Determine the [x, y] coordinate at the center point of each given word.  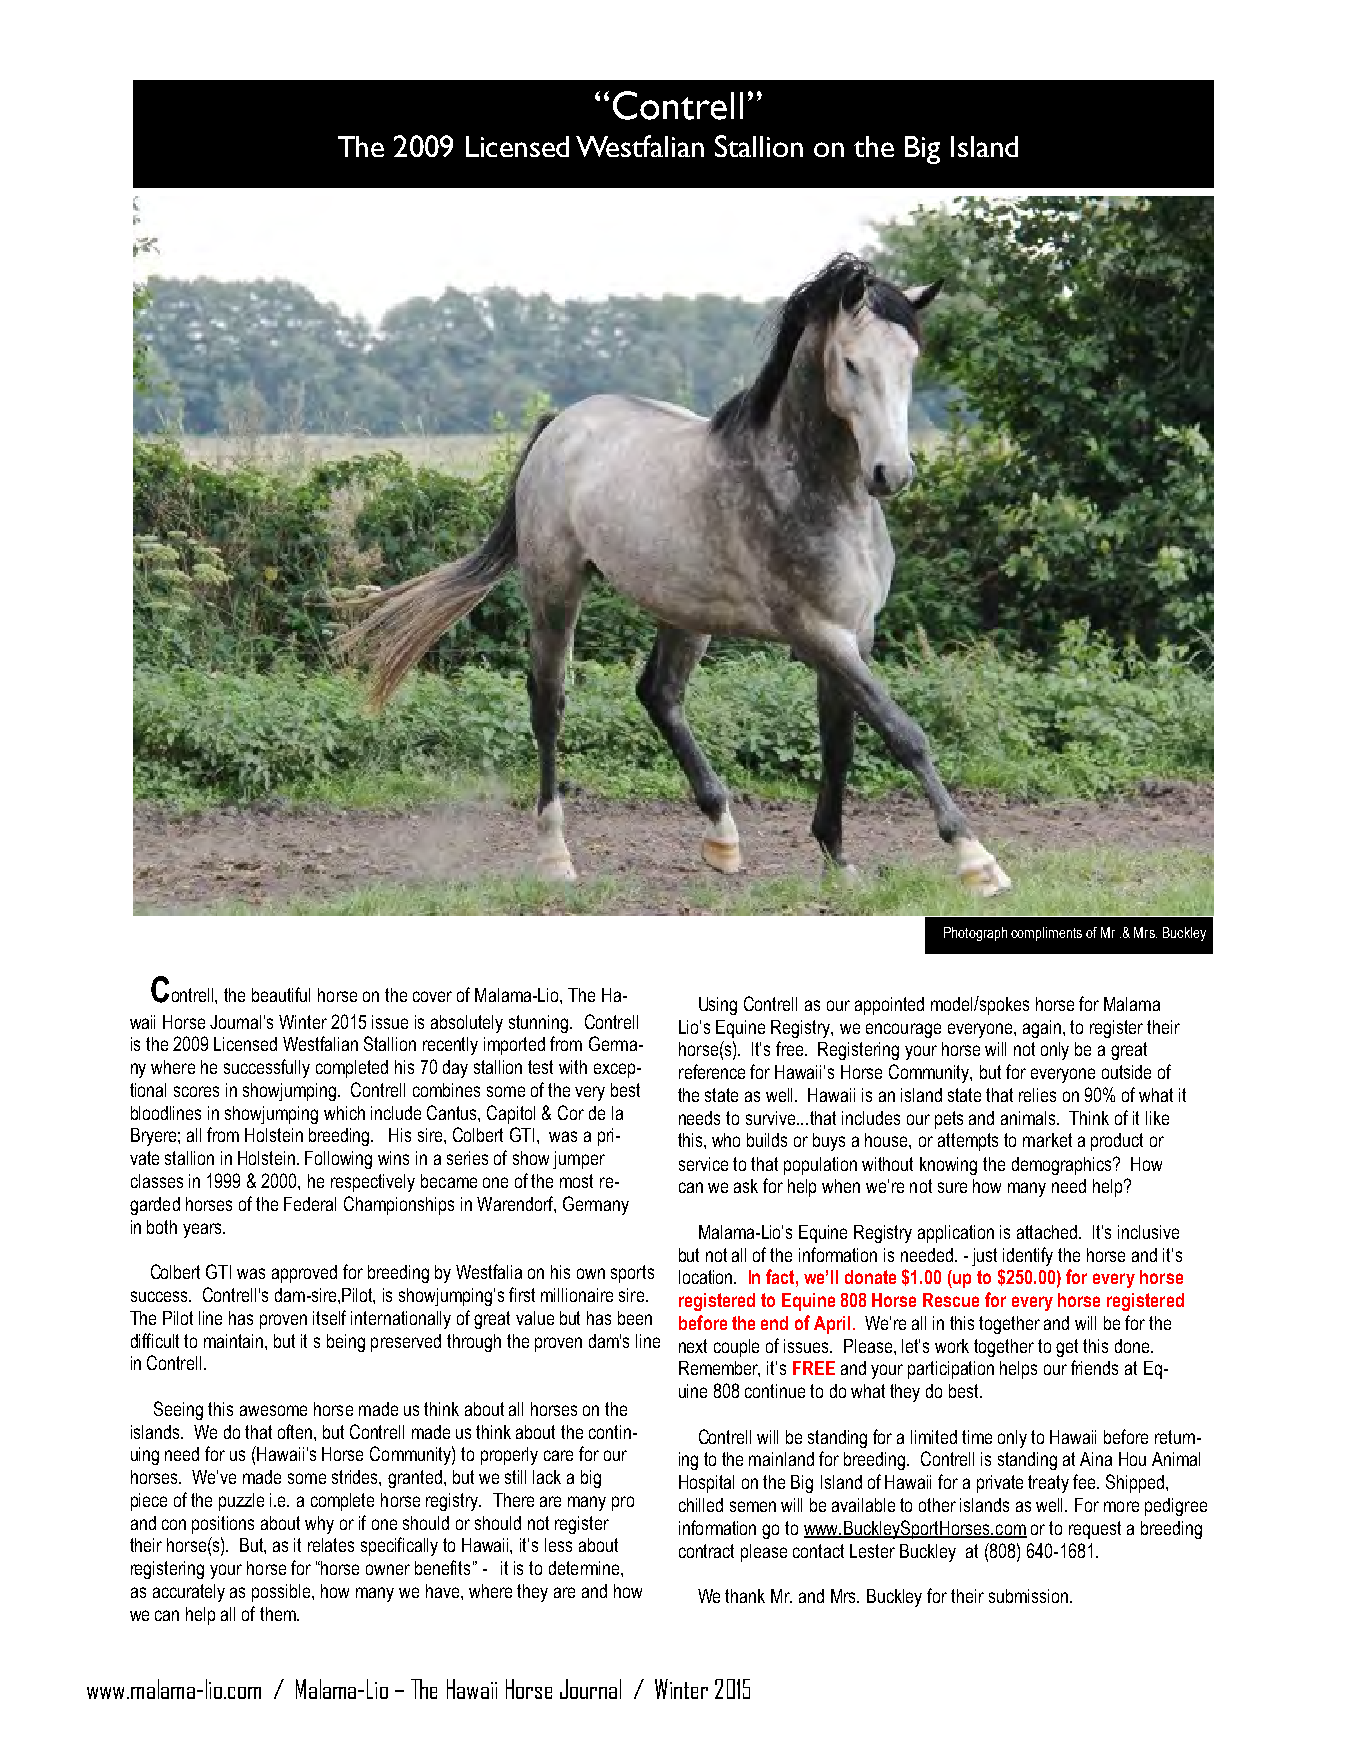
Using [718, 1006]
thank [745, 1596]
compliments [1046, 934]
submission [1030, 1596]
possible [282, 1593]
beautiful [281, 994]
